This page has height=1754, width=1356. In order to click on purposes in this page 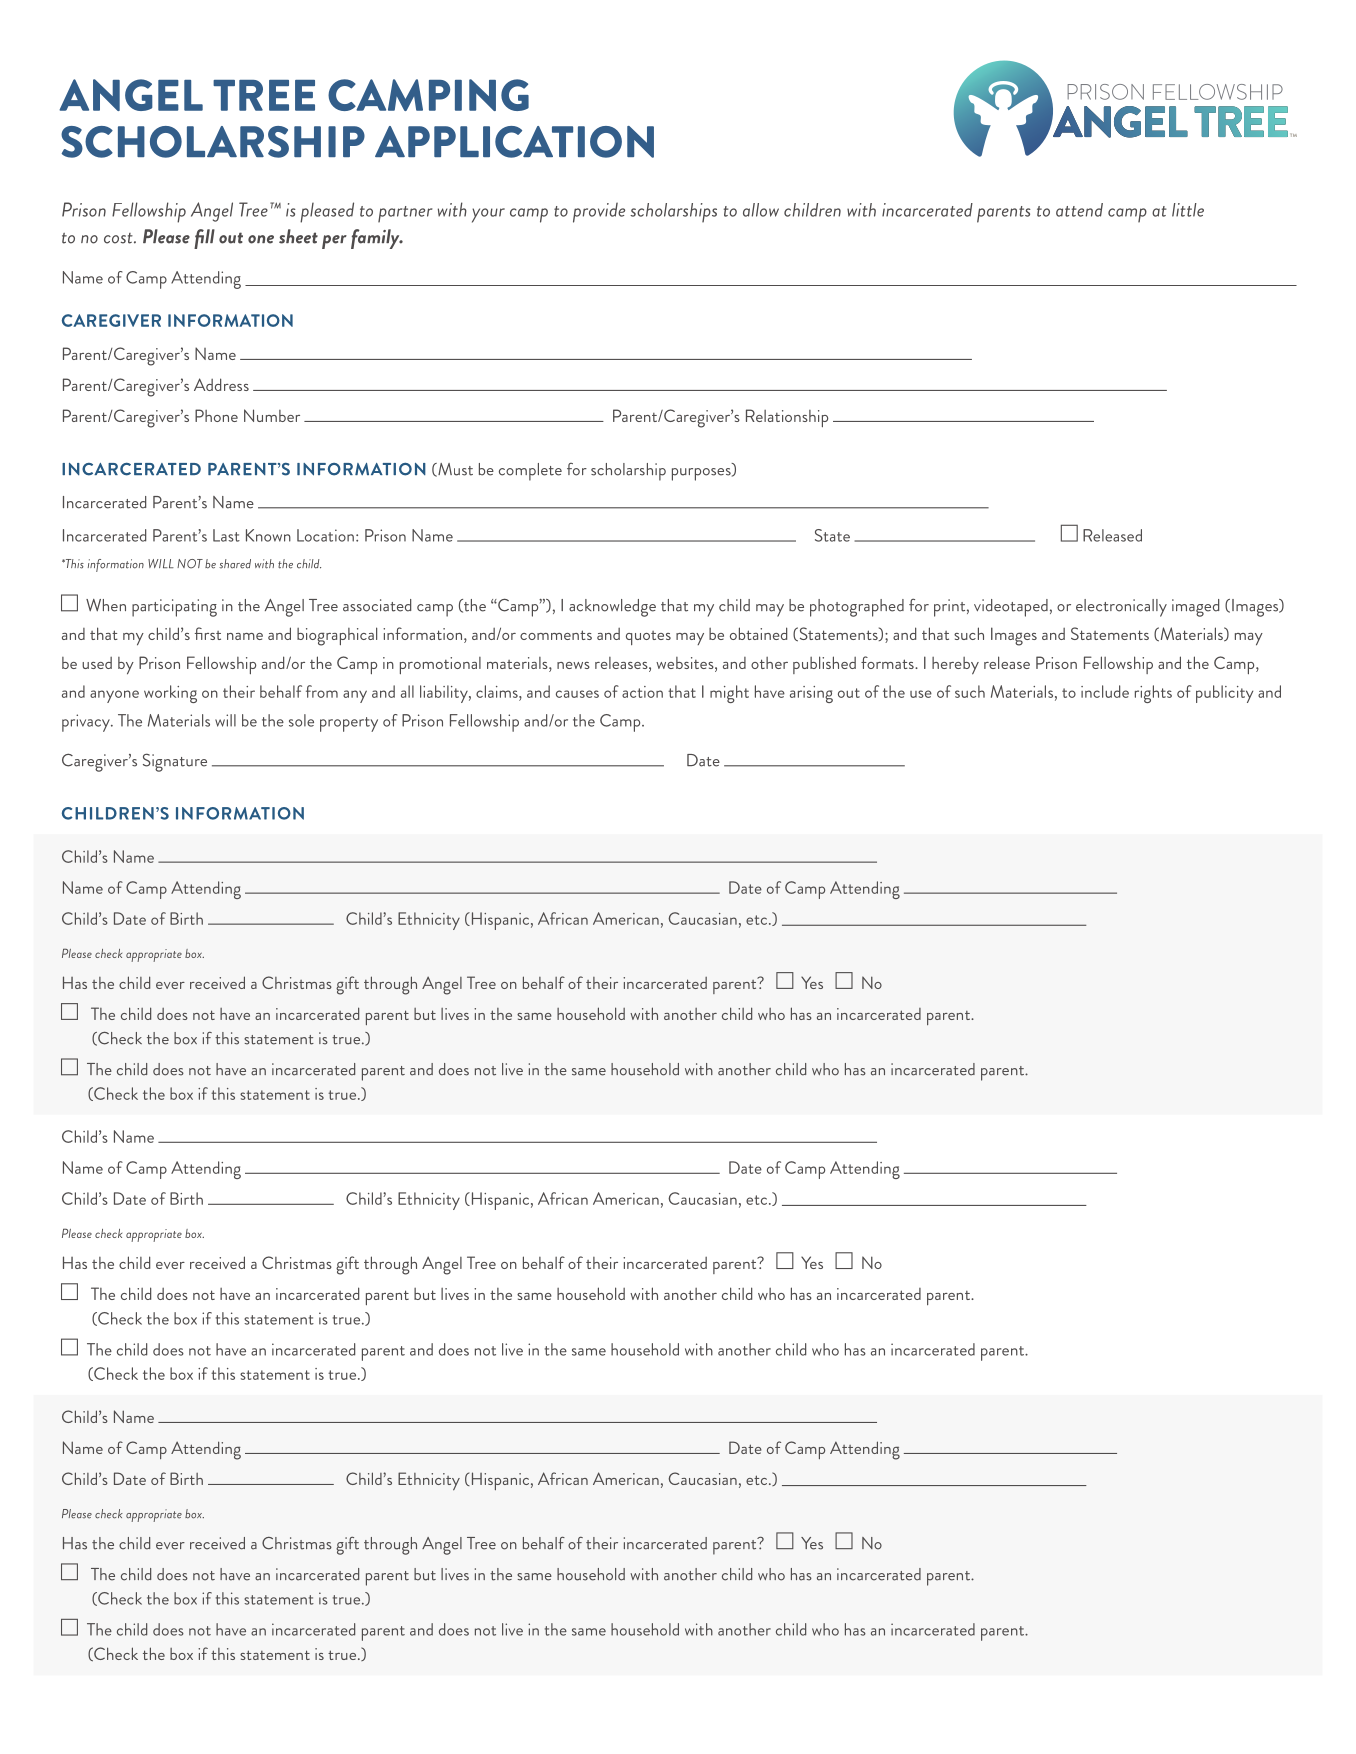, I will do `click(702, 474)`.
